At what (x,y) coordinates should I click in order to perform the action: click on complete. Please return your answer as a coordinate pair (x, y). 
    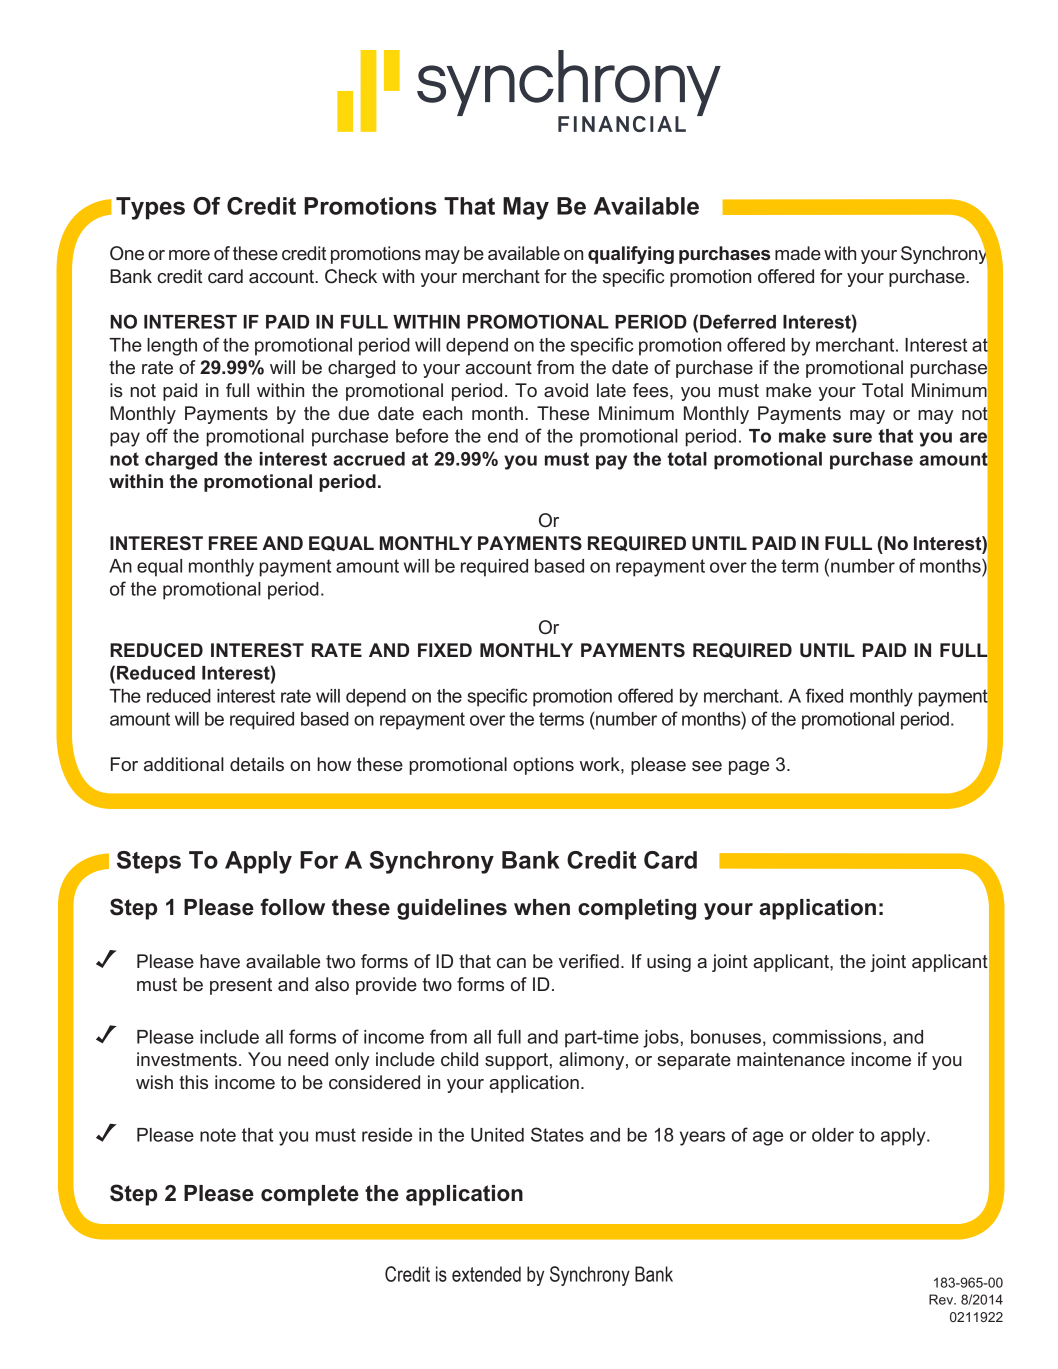
    Looking at the image, I should click on (310, 1195).
